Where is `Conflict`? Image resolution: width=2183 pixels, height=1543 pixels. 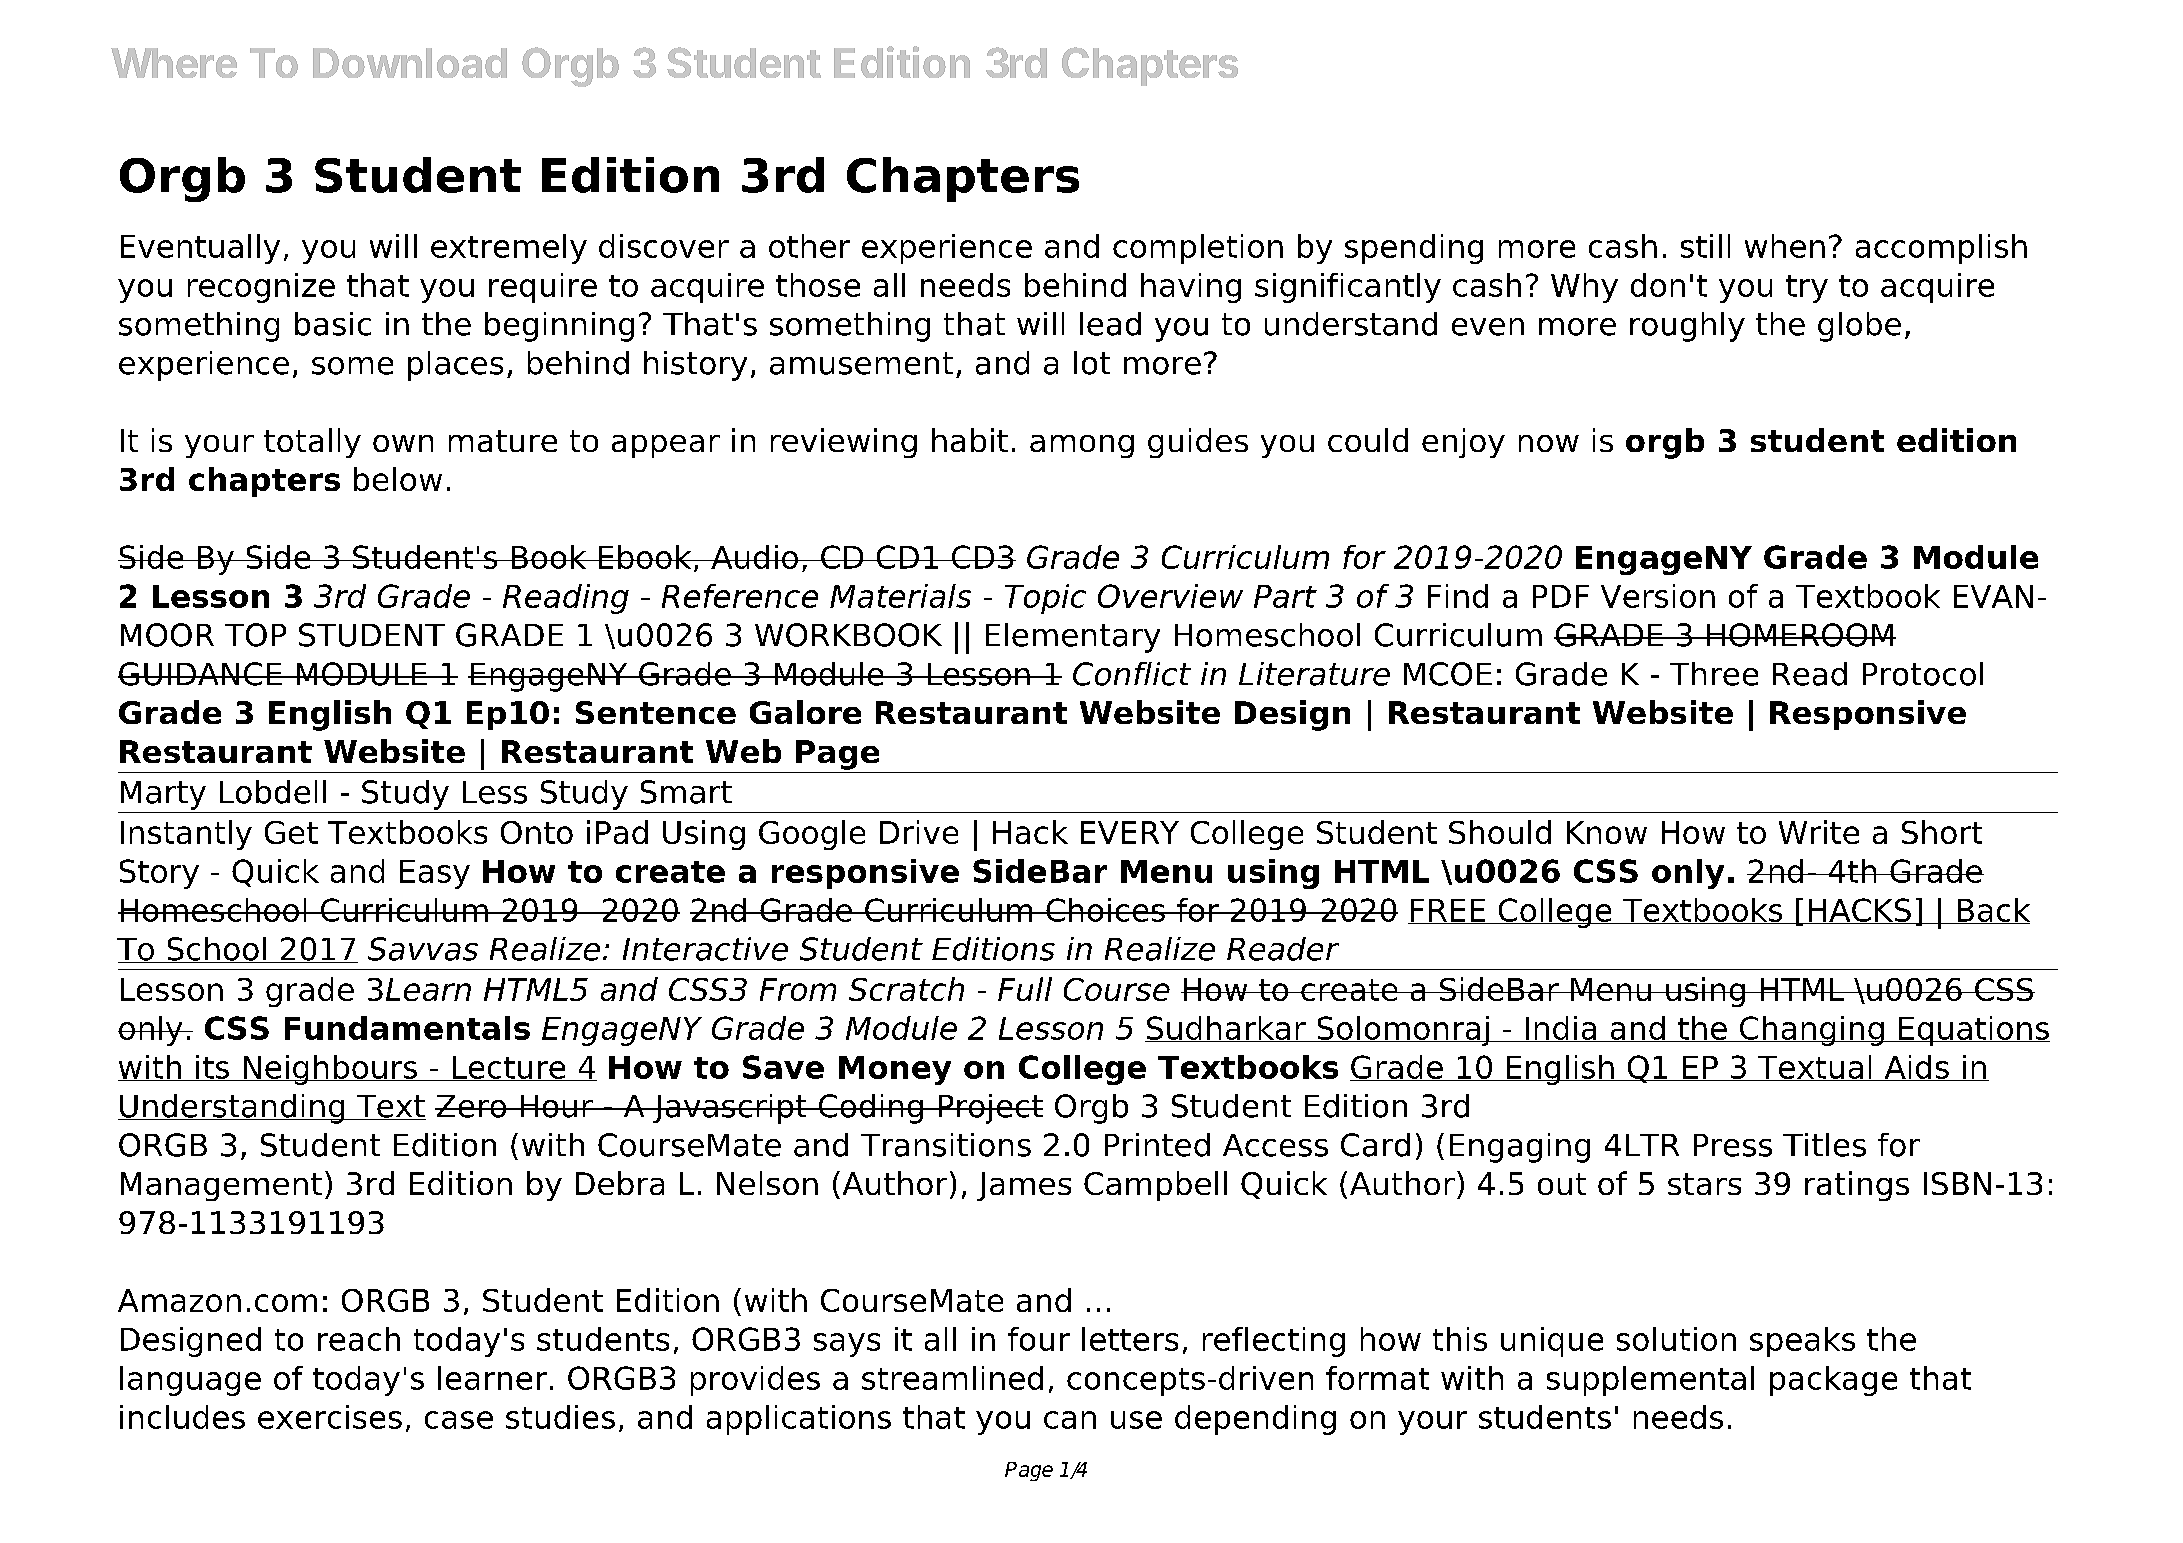 Conflict is located at coordinates (1132, 674).
